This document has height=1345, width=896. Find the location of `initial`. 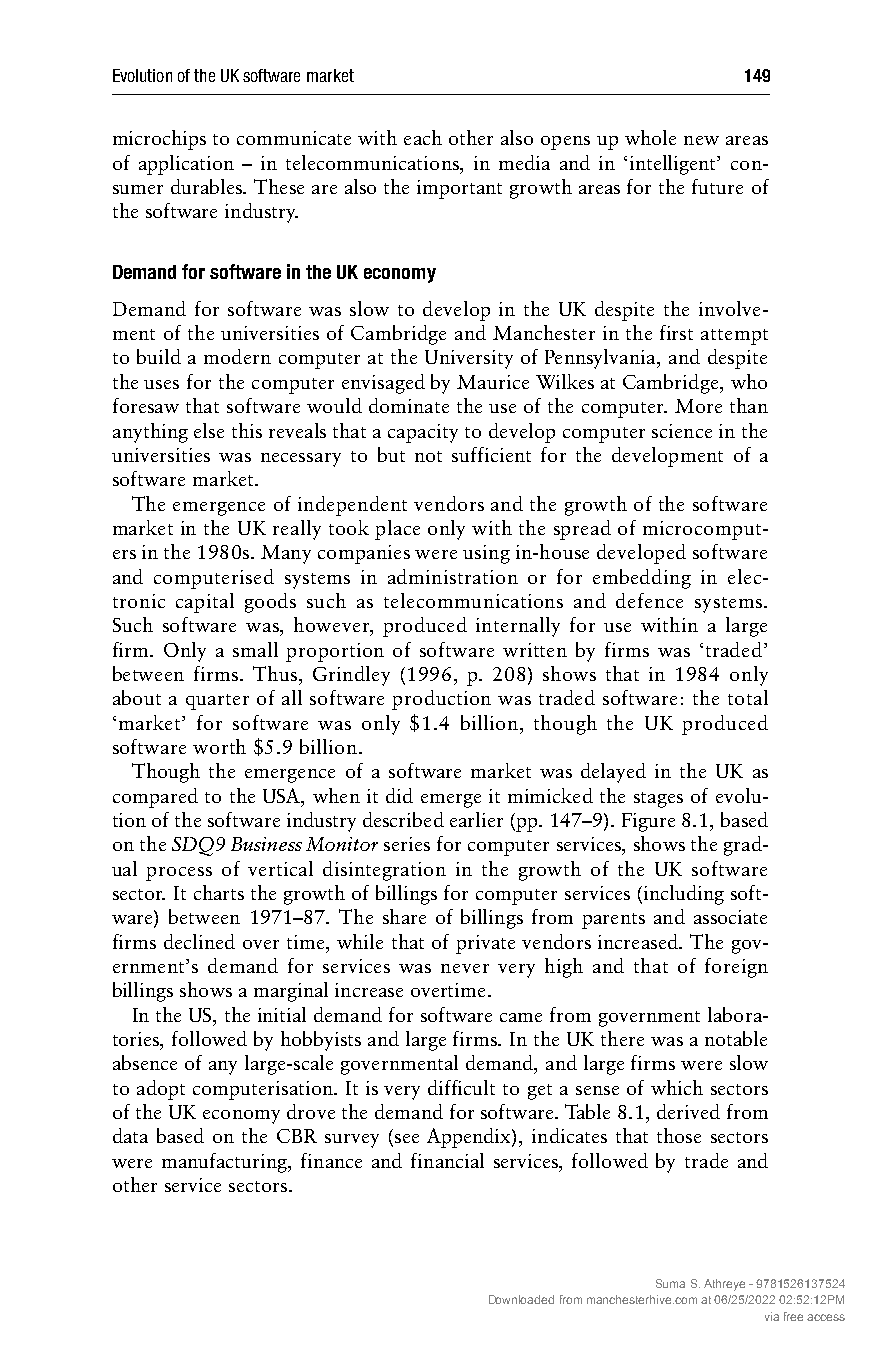

initial is located at coordinates (282, 1014).
